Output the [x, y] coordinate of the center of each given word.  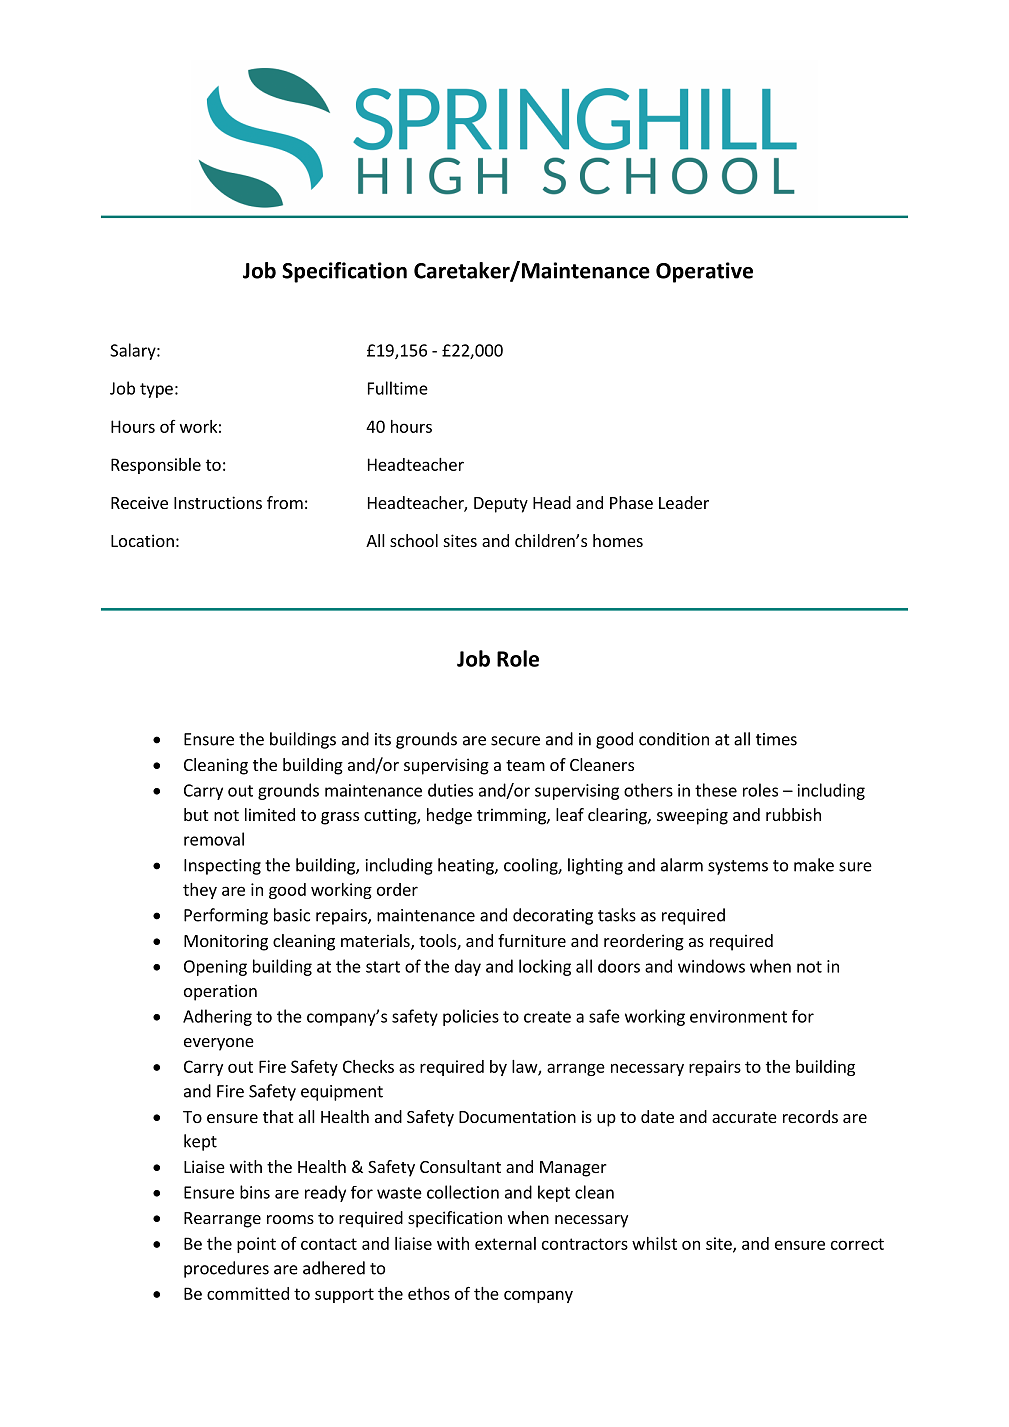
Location [142, 540]
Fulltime [398, 388]
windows [711, 966]
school [414, 540]
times [776, 739]
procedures [226, 1269]
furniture [532, 940]
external [505, 1243]
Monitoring [226, 942]
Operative [704, 272]
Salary [134, 351]
